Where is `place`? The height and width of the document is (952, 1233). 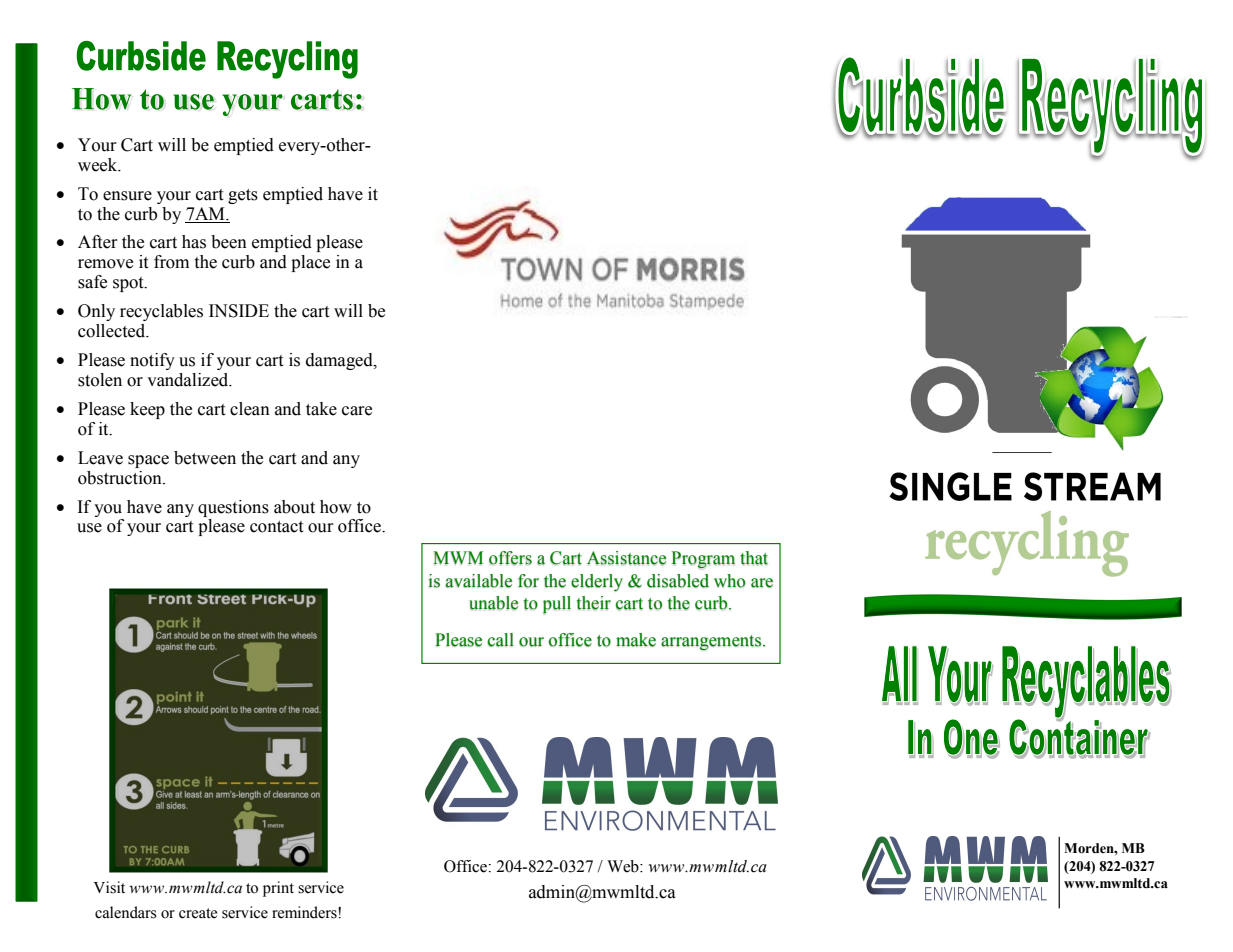
place is located at coordinates (310, 263).
